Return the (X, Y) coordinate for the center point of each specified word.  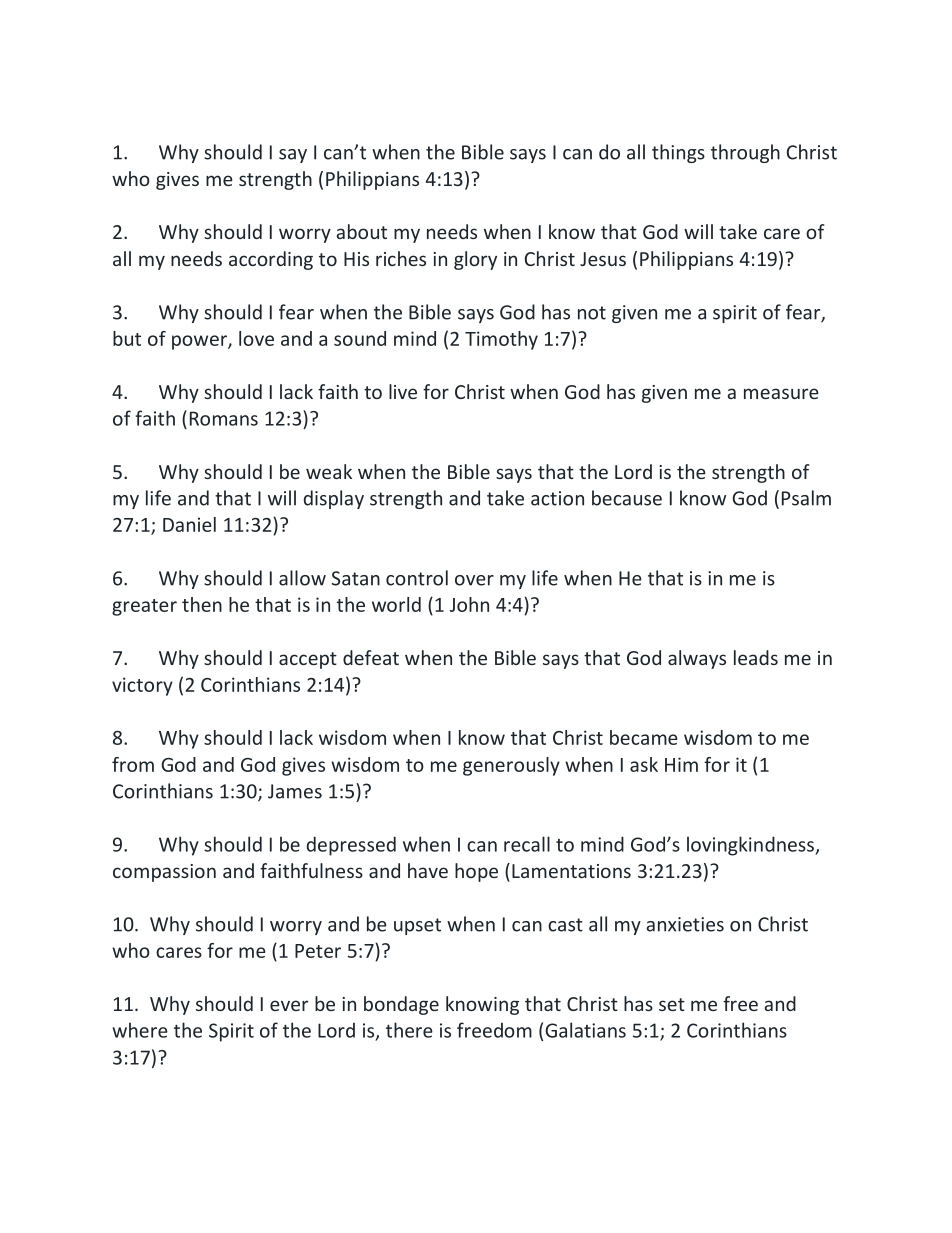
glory (475, 260)
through (745, 153)
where (140, 1030)
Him (681, 764)
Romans (224, 418)
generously (511, 766)
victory (142, 686)
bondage (401, 1005)
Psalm (806, 498)
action (557, 498)
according (271, 260)
